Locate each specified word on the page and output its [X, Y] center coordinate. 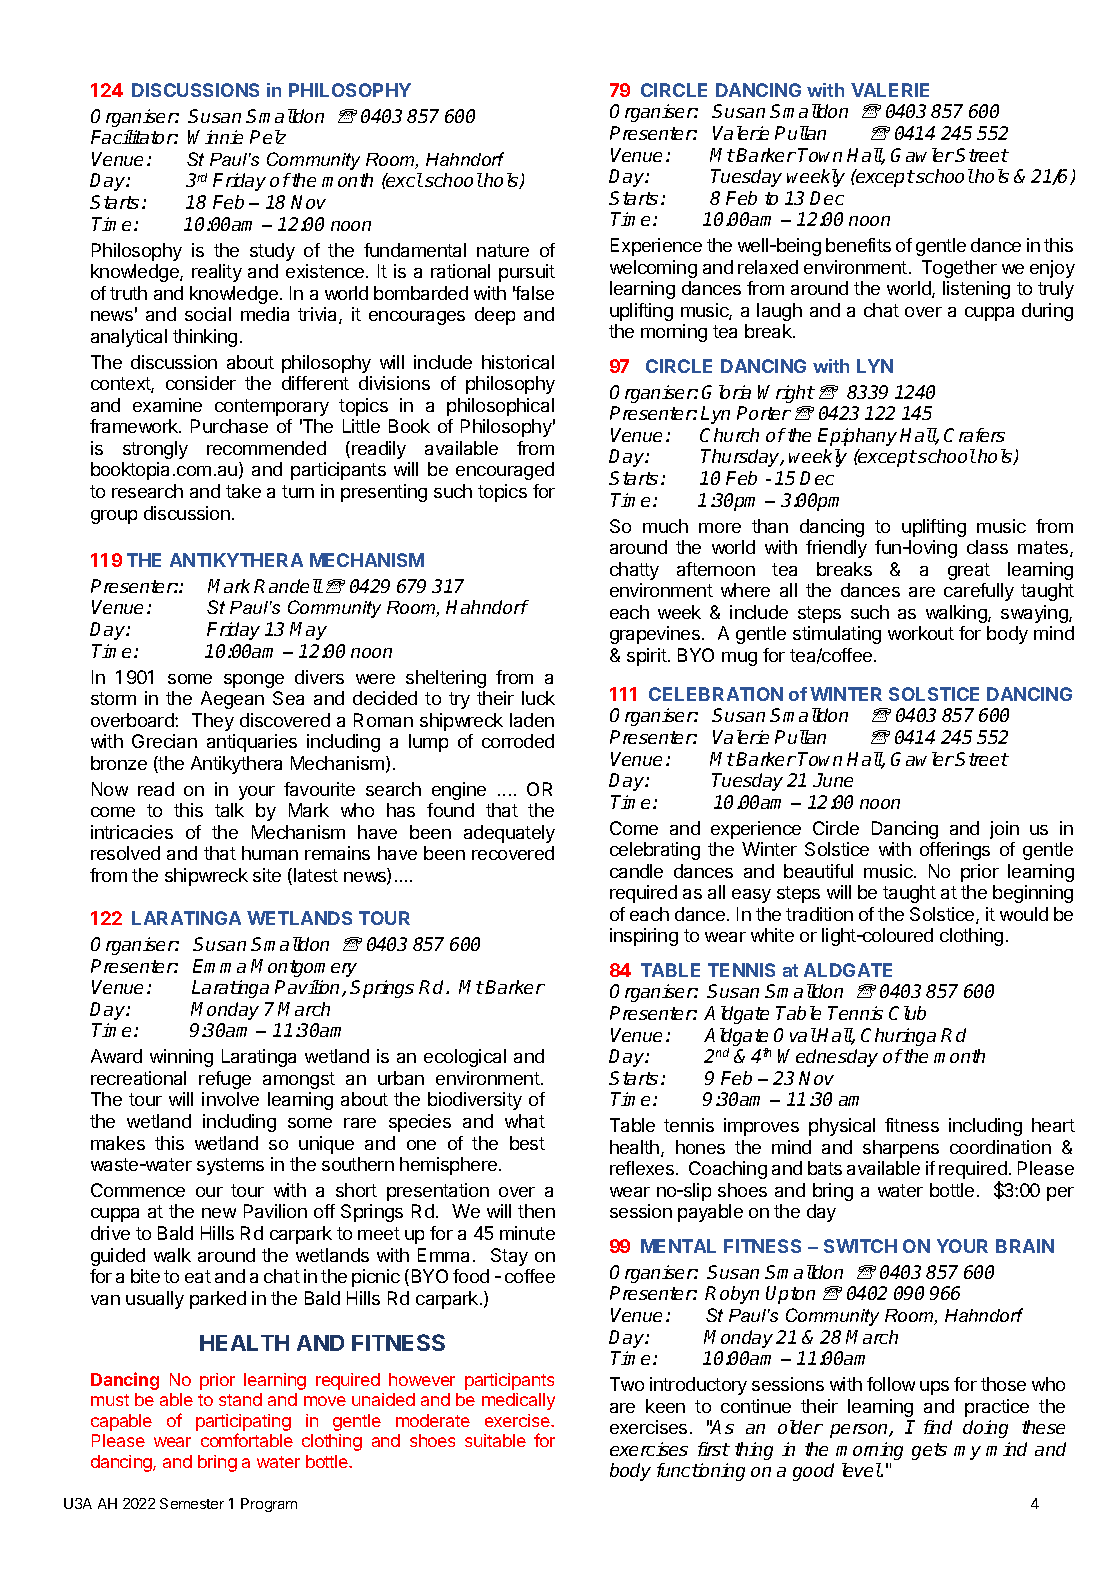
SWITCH [860, 1246]
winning [181, 1058]
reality [217, 273]
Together [959, 269]
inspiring [644, 937]
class [987, 547]
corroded [518, 741]
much [665, 526]
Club [907, 1013]
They [213, 722]
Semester [192, 1503]
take [243, 491]
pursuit [527, 273]
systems [230, 1166]
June [833, 780]
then [536, 1211]
